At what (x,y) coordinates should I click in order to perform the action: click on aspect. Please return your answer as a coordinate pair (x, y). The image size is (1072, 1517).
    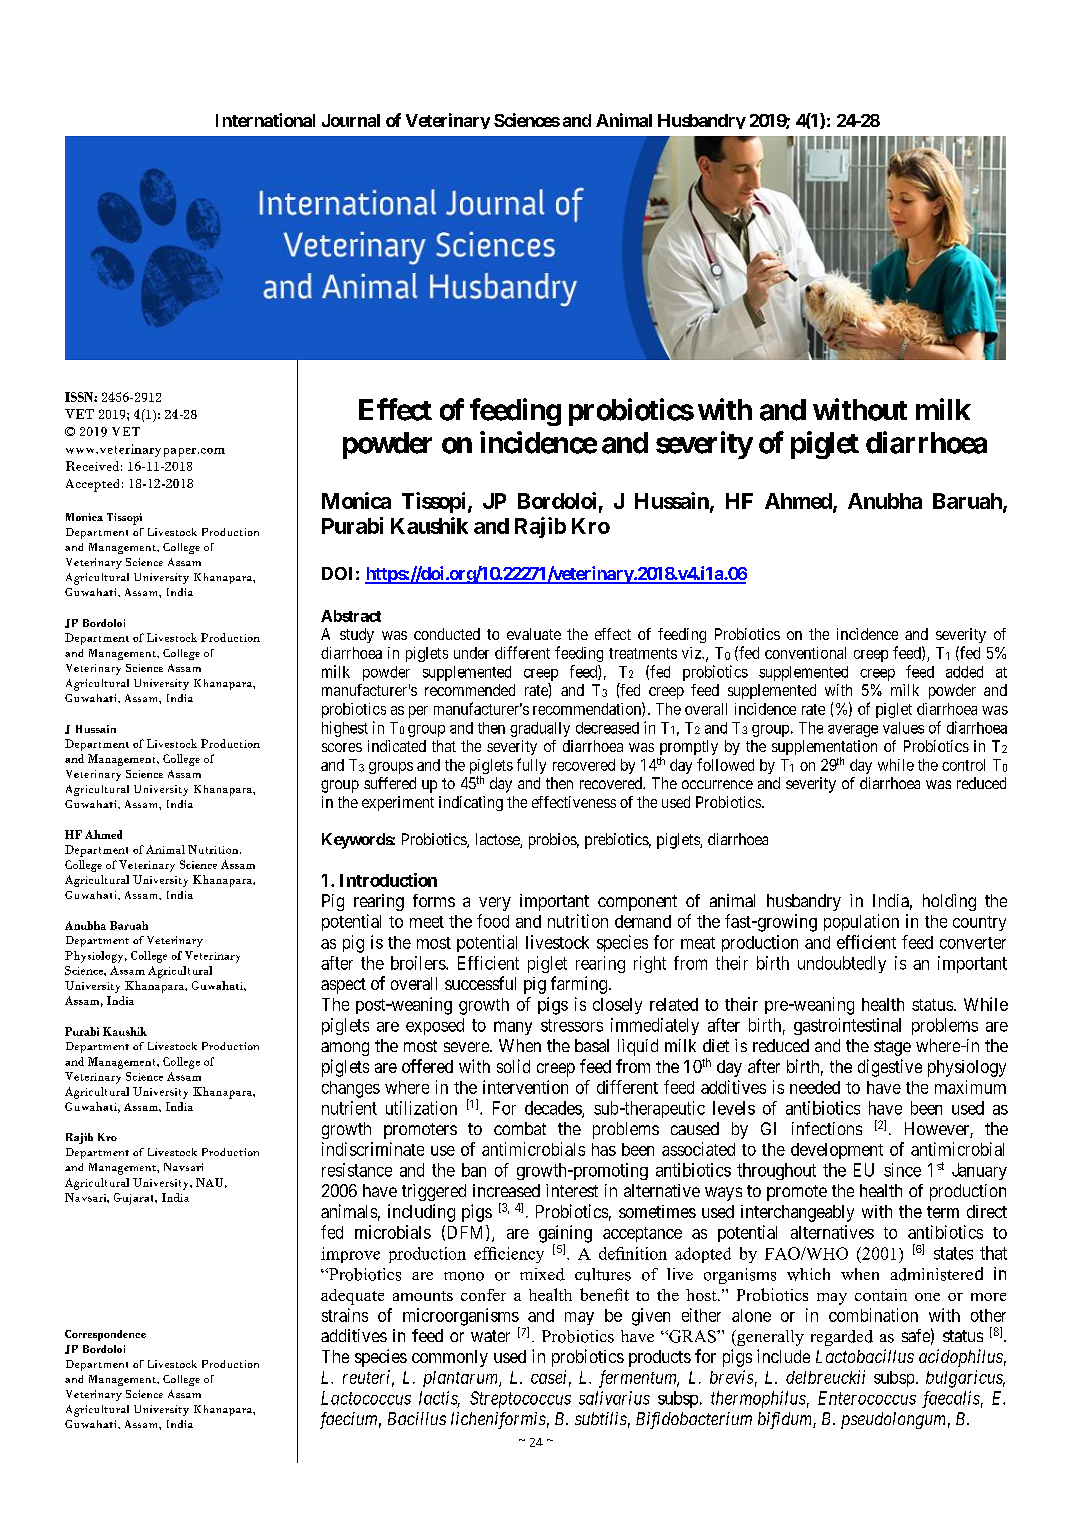
    Looking at the image, I should click on (343, 986).
